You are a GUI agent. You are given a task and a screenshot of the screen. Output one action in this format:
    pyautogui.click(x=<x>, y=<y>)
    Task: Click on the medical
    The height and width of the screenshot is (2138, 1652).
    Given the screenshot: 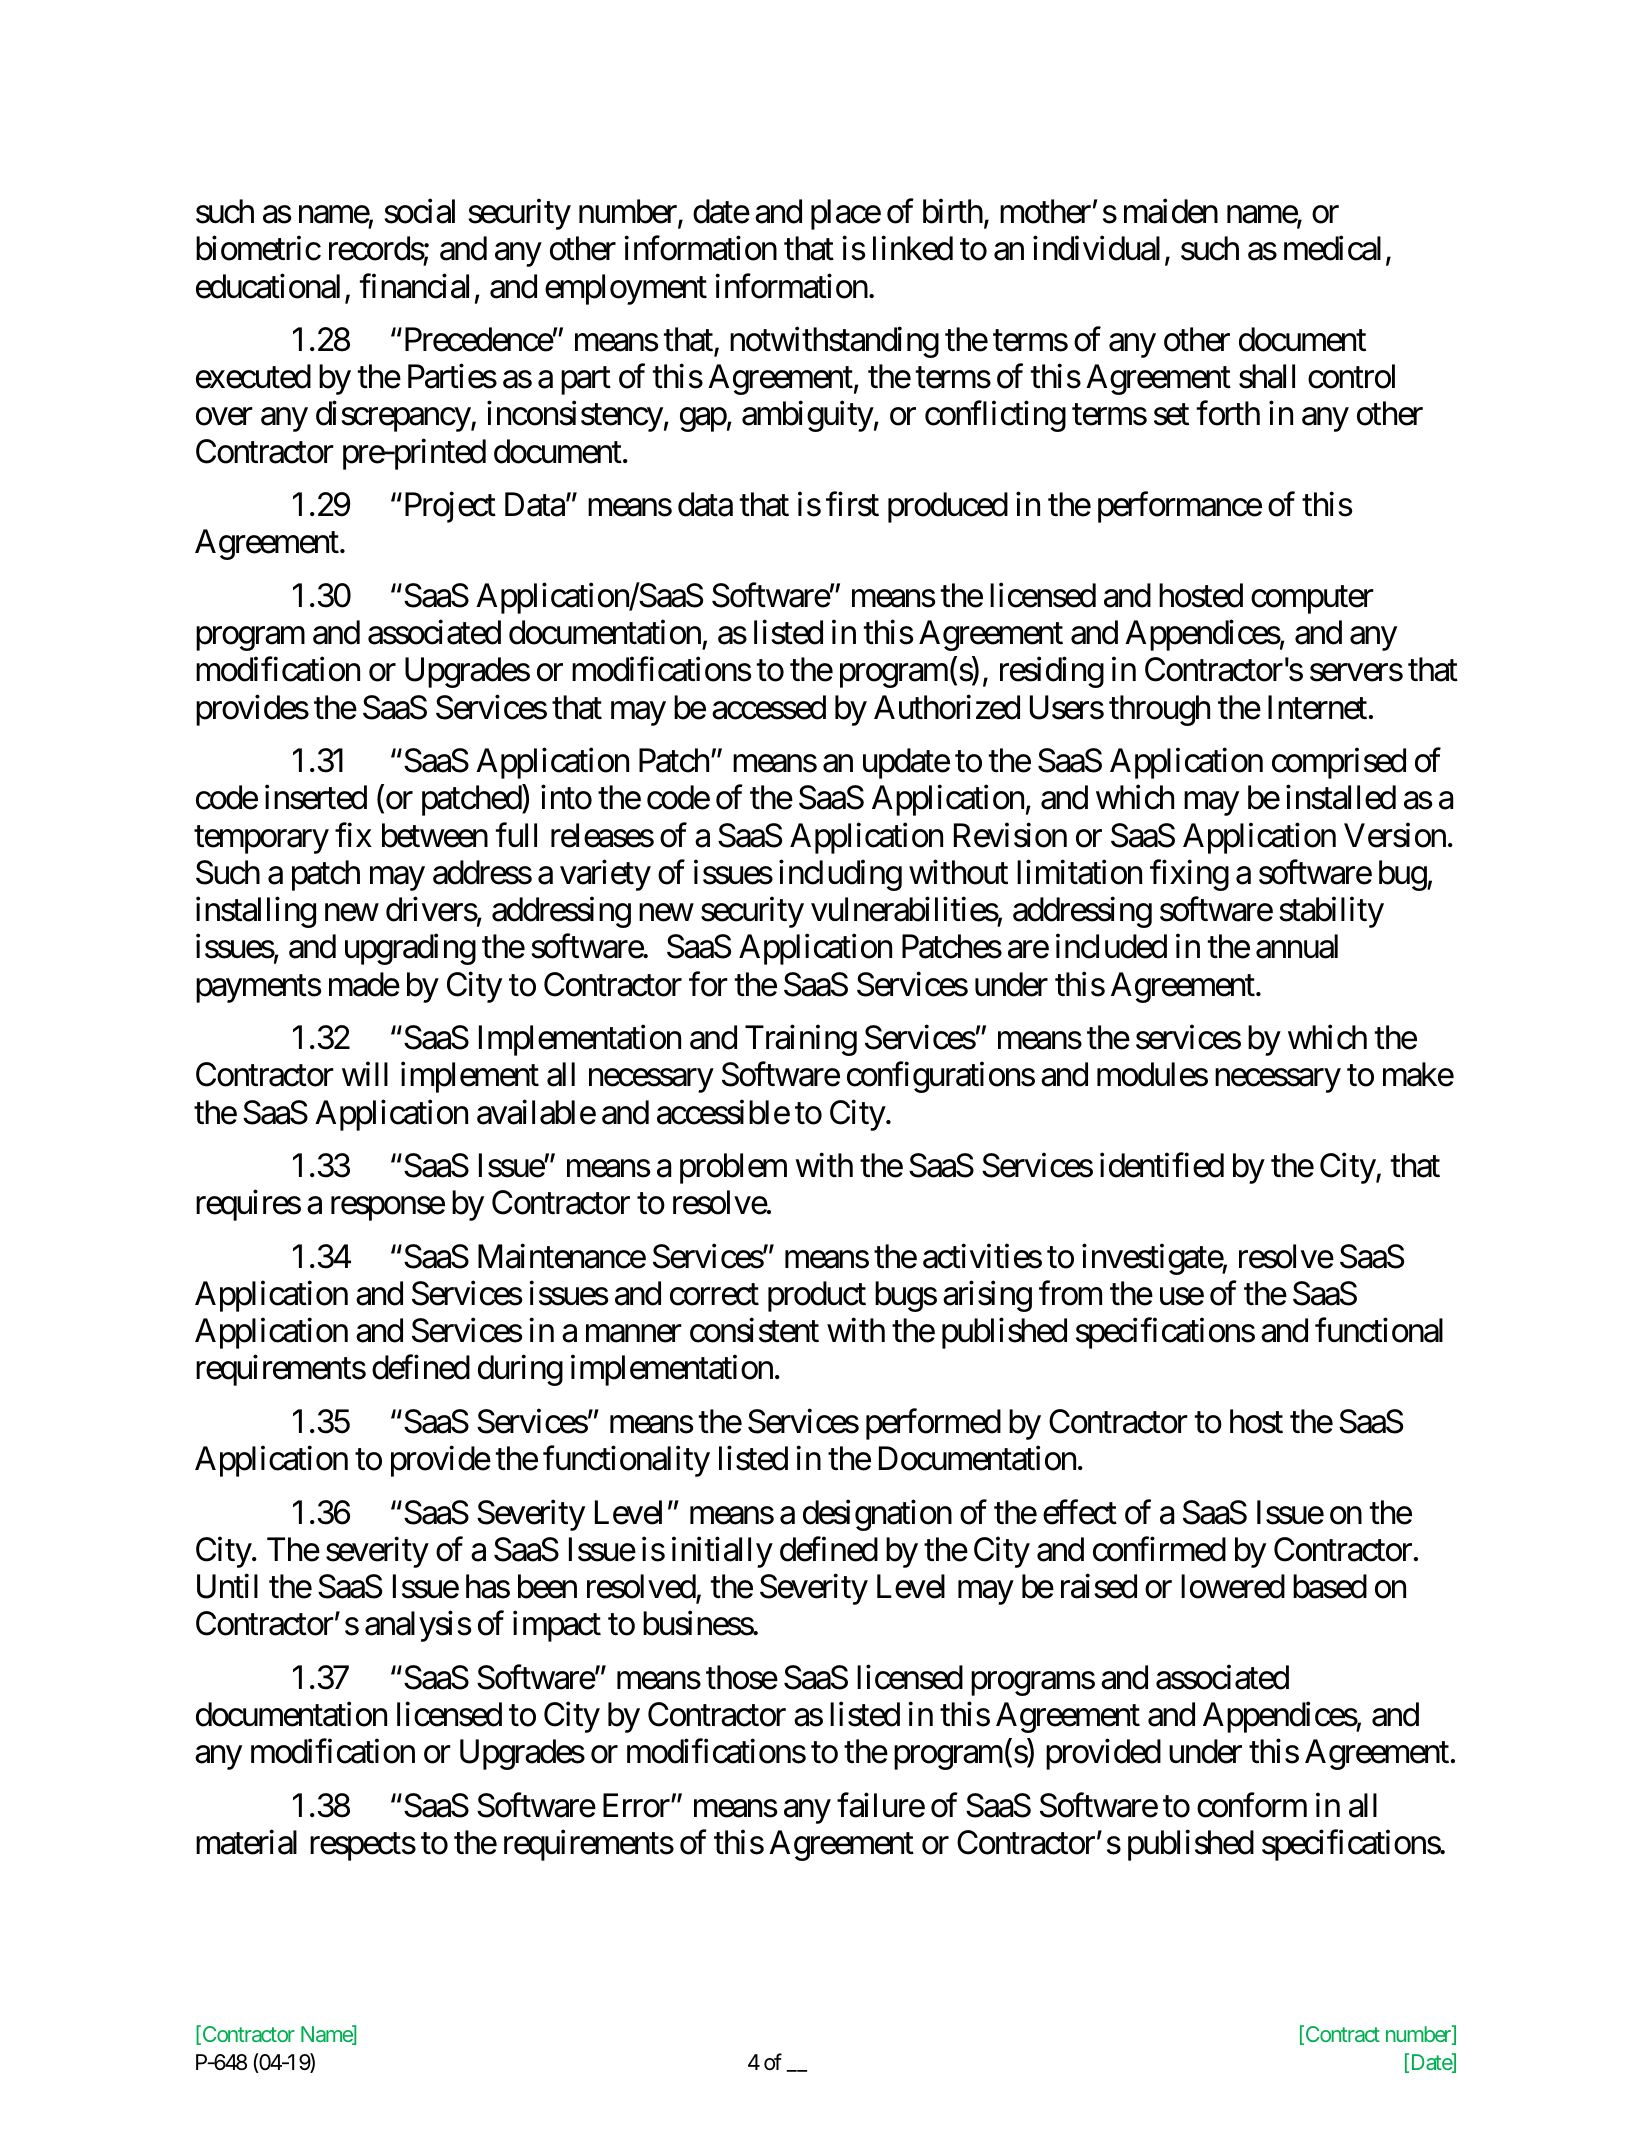 What is the action you would take?
    pyautogui.click(x=1332, y=248)
